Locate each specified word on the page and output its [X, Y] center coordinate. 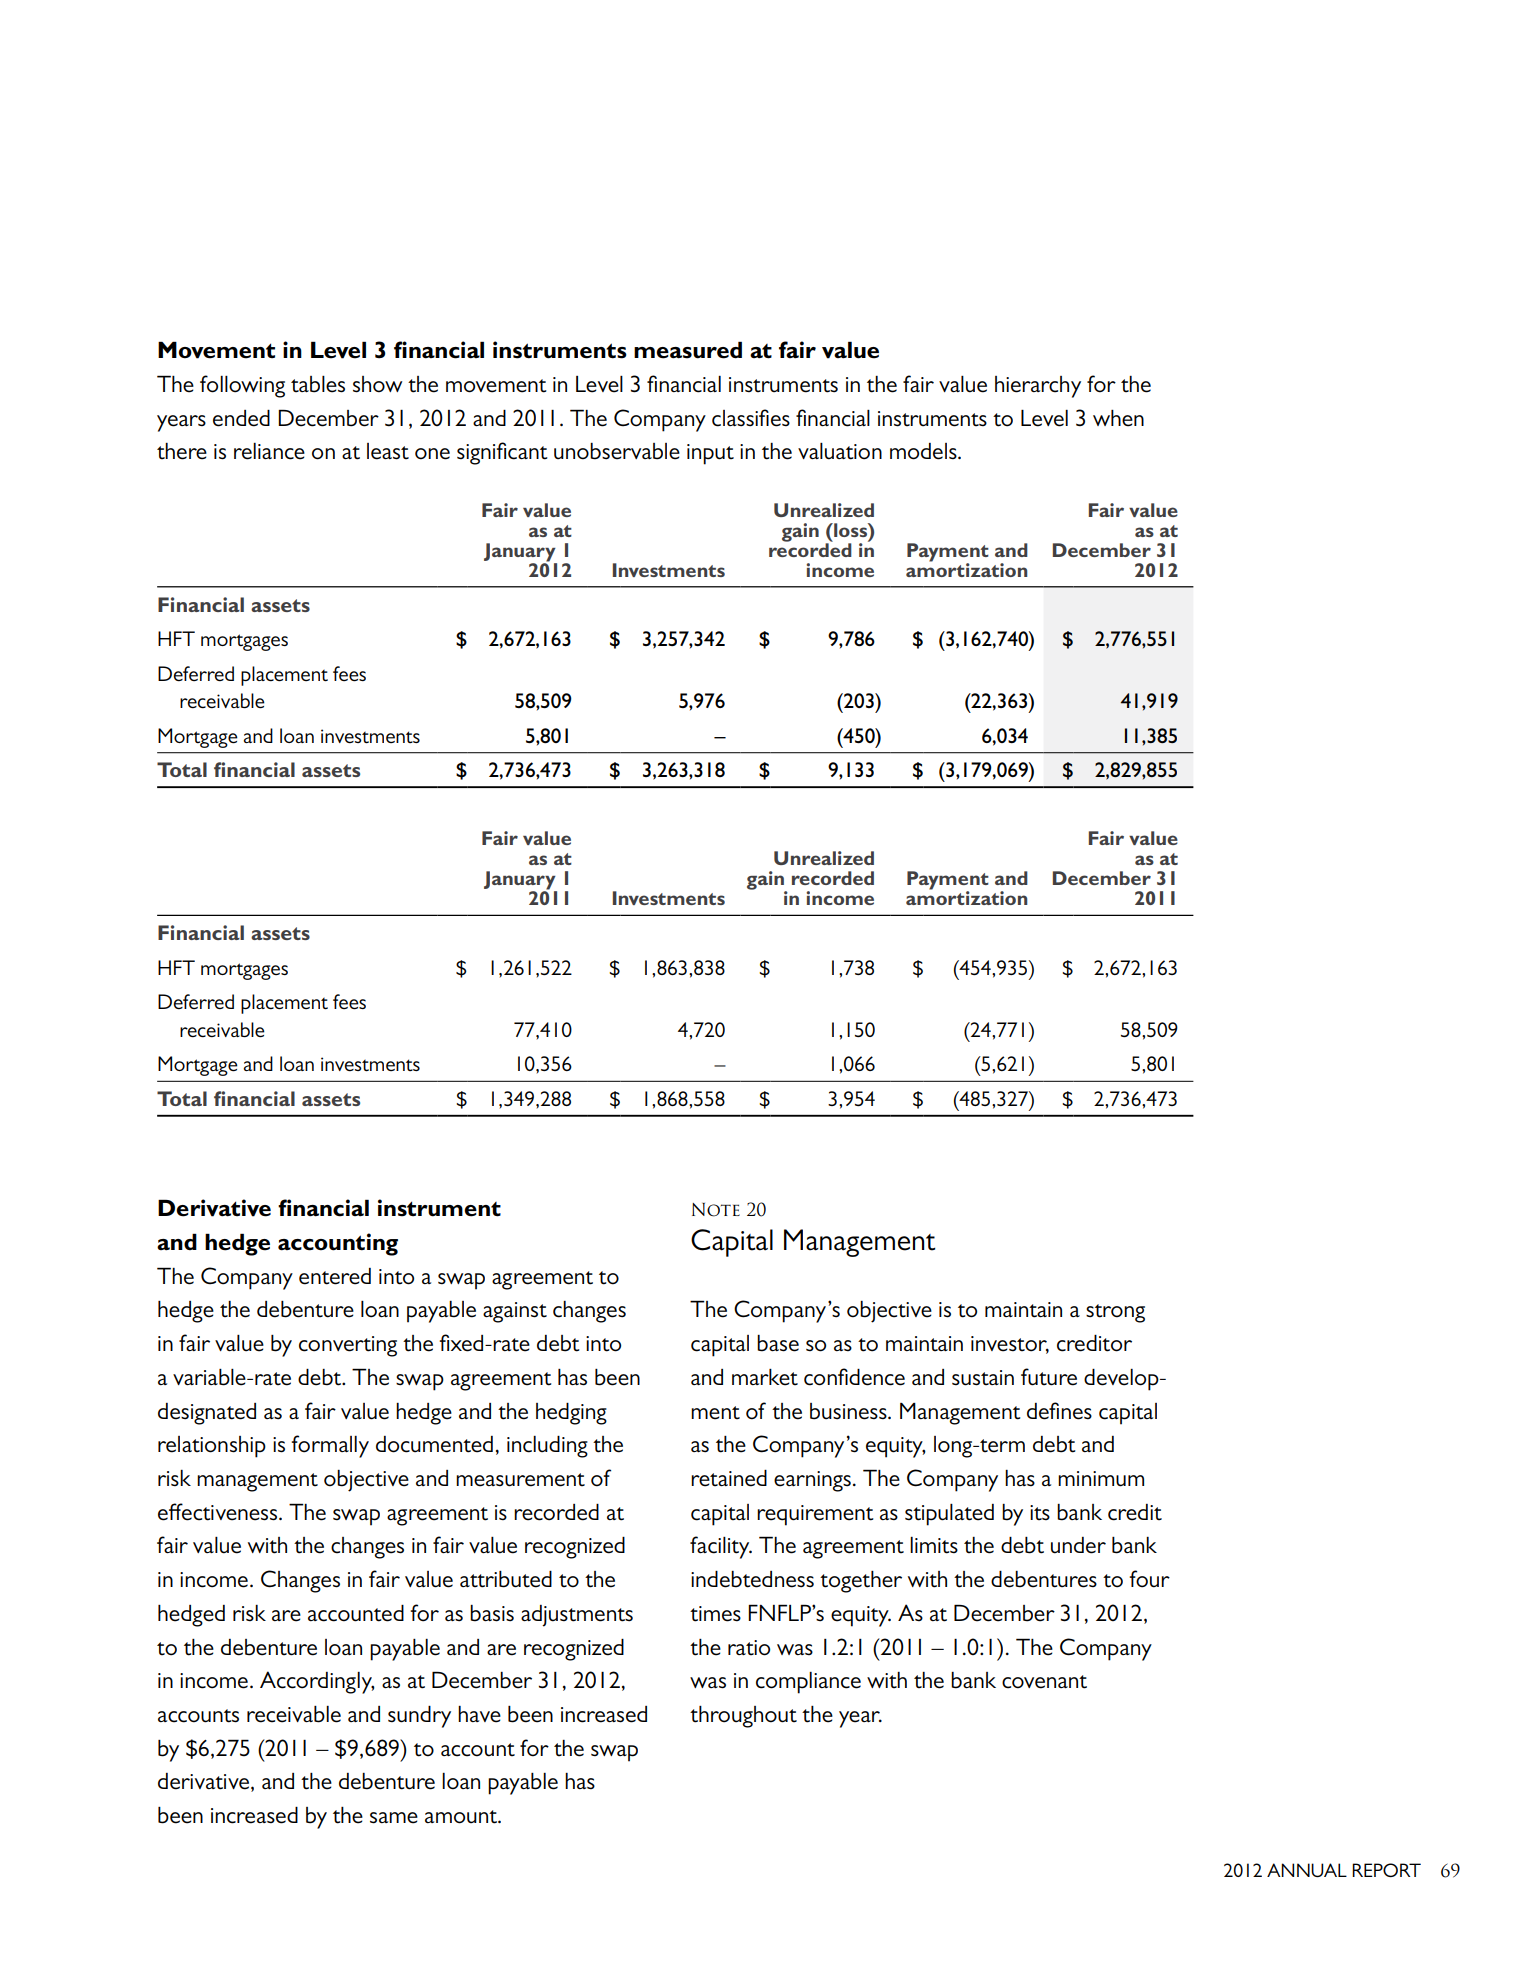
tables [318, 384]
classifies [751, 418]
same [394, 1818]
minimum [1101, 1479]
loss [850, 530]
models [924, 451]
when [1118, 418]
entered [335, 1276]
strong [1115, 1313]
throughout [743, 1717]
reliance [269, 451]
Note [716, 1210]
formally [330, 1446]
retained [729, 1478]
